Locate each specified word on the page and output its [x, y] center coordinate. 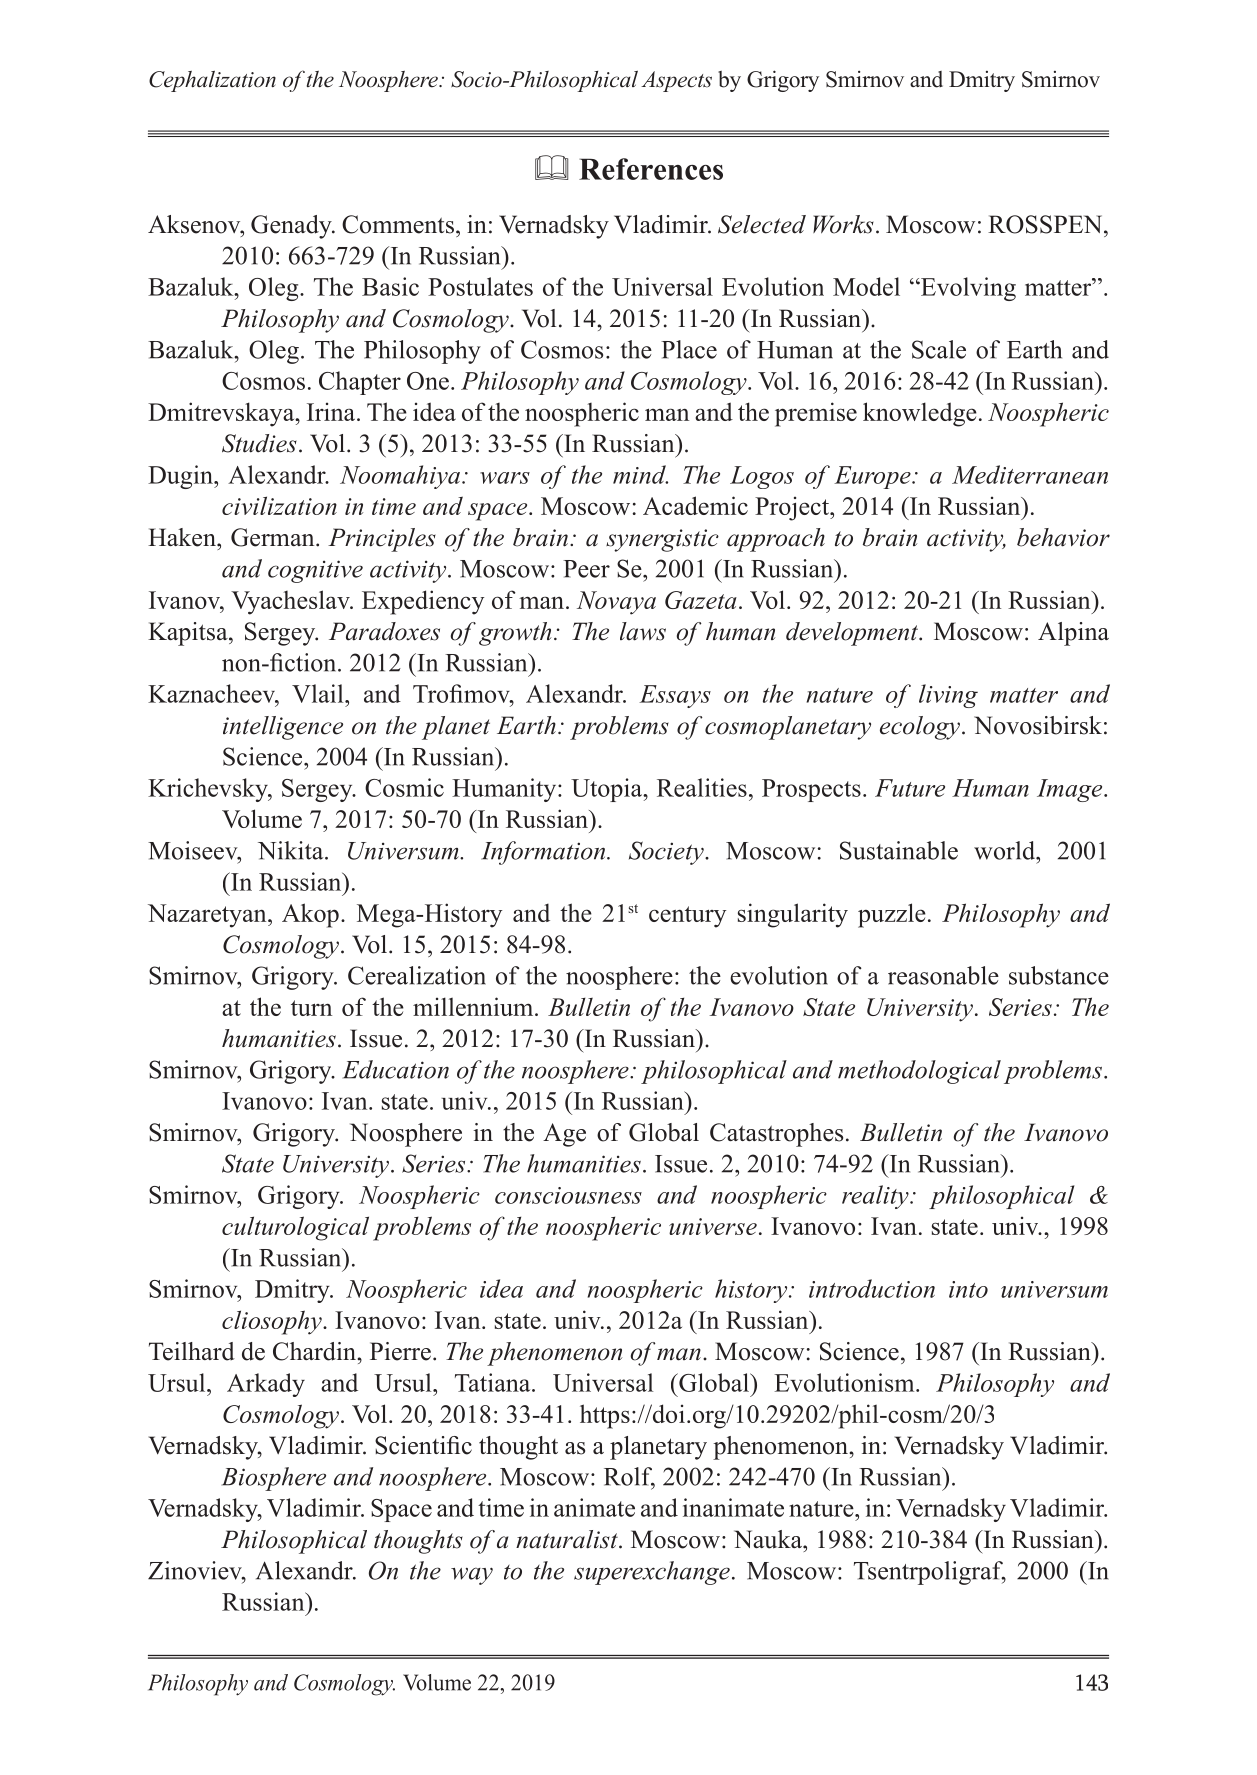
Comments [398, 224]
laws [643, 631]
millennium [474, 1006]
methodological [919, 1072]
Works [843, 224]
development [853, 634]
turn [311, 1008]
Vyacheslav [291, 602]
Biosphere [274, 1479]
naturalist [568, 1539]
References [651, 169]
